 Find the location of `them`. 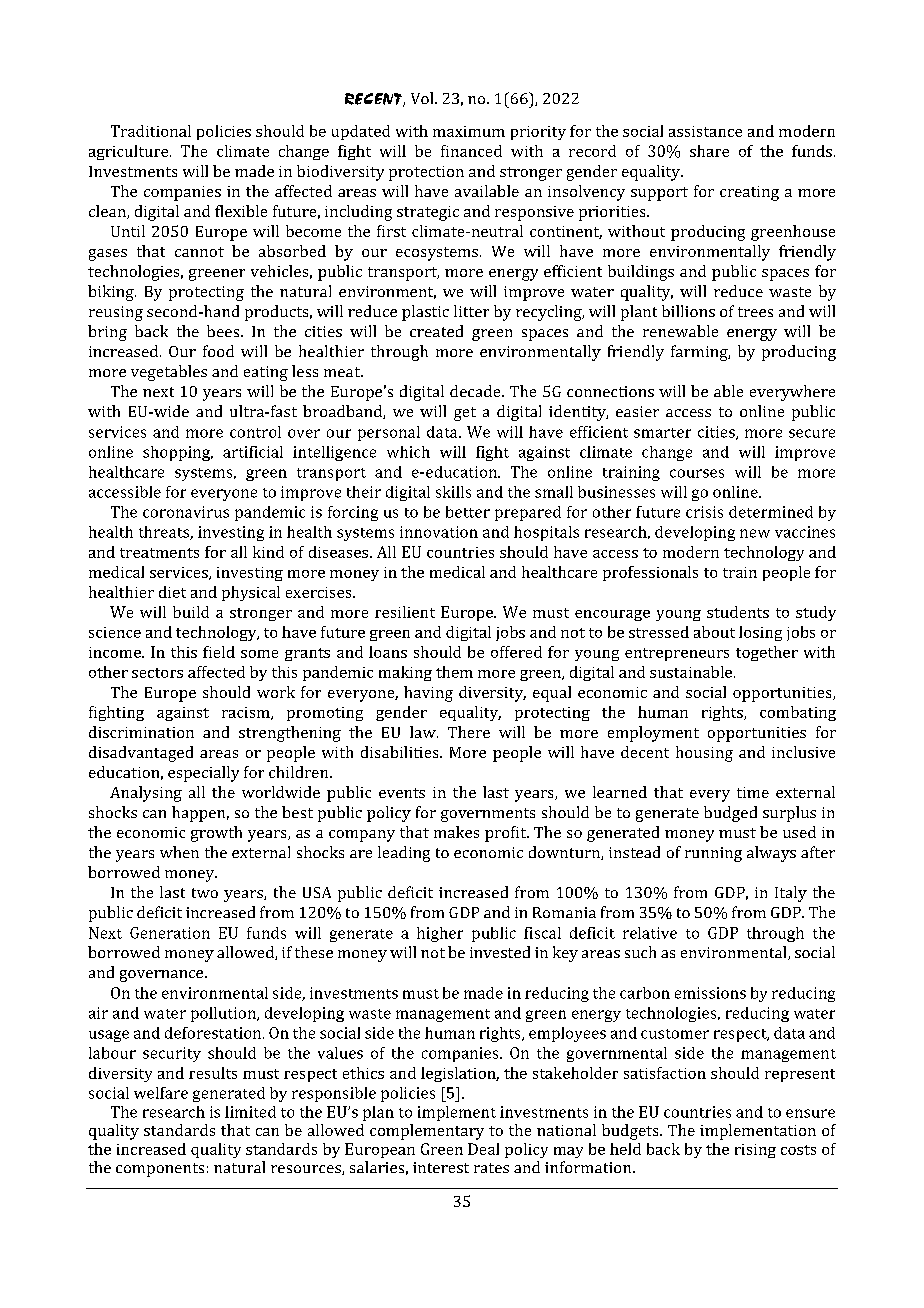

them is located at coordinates (454, 672).
